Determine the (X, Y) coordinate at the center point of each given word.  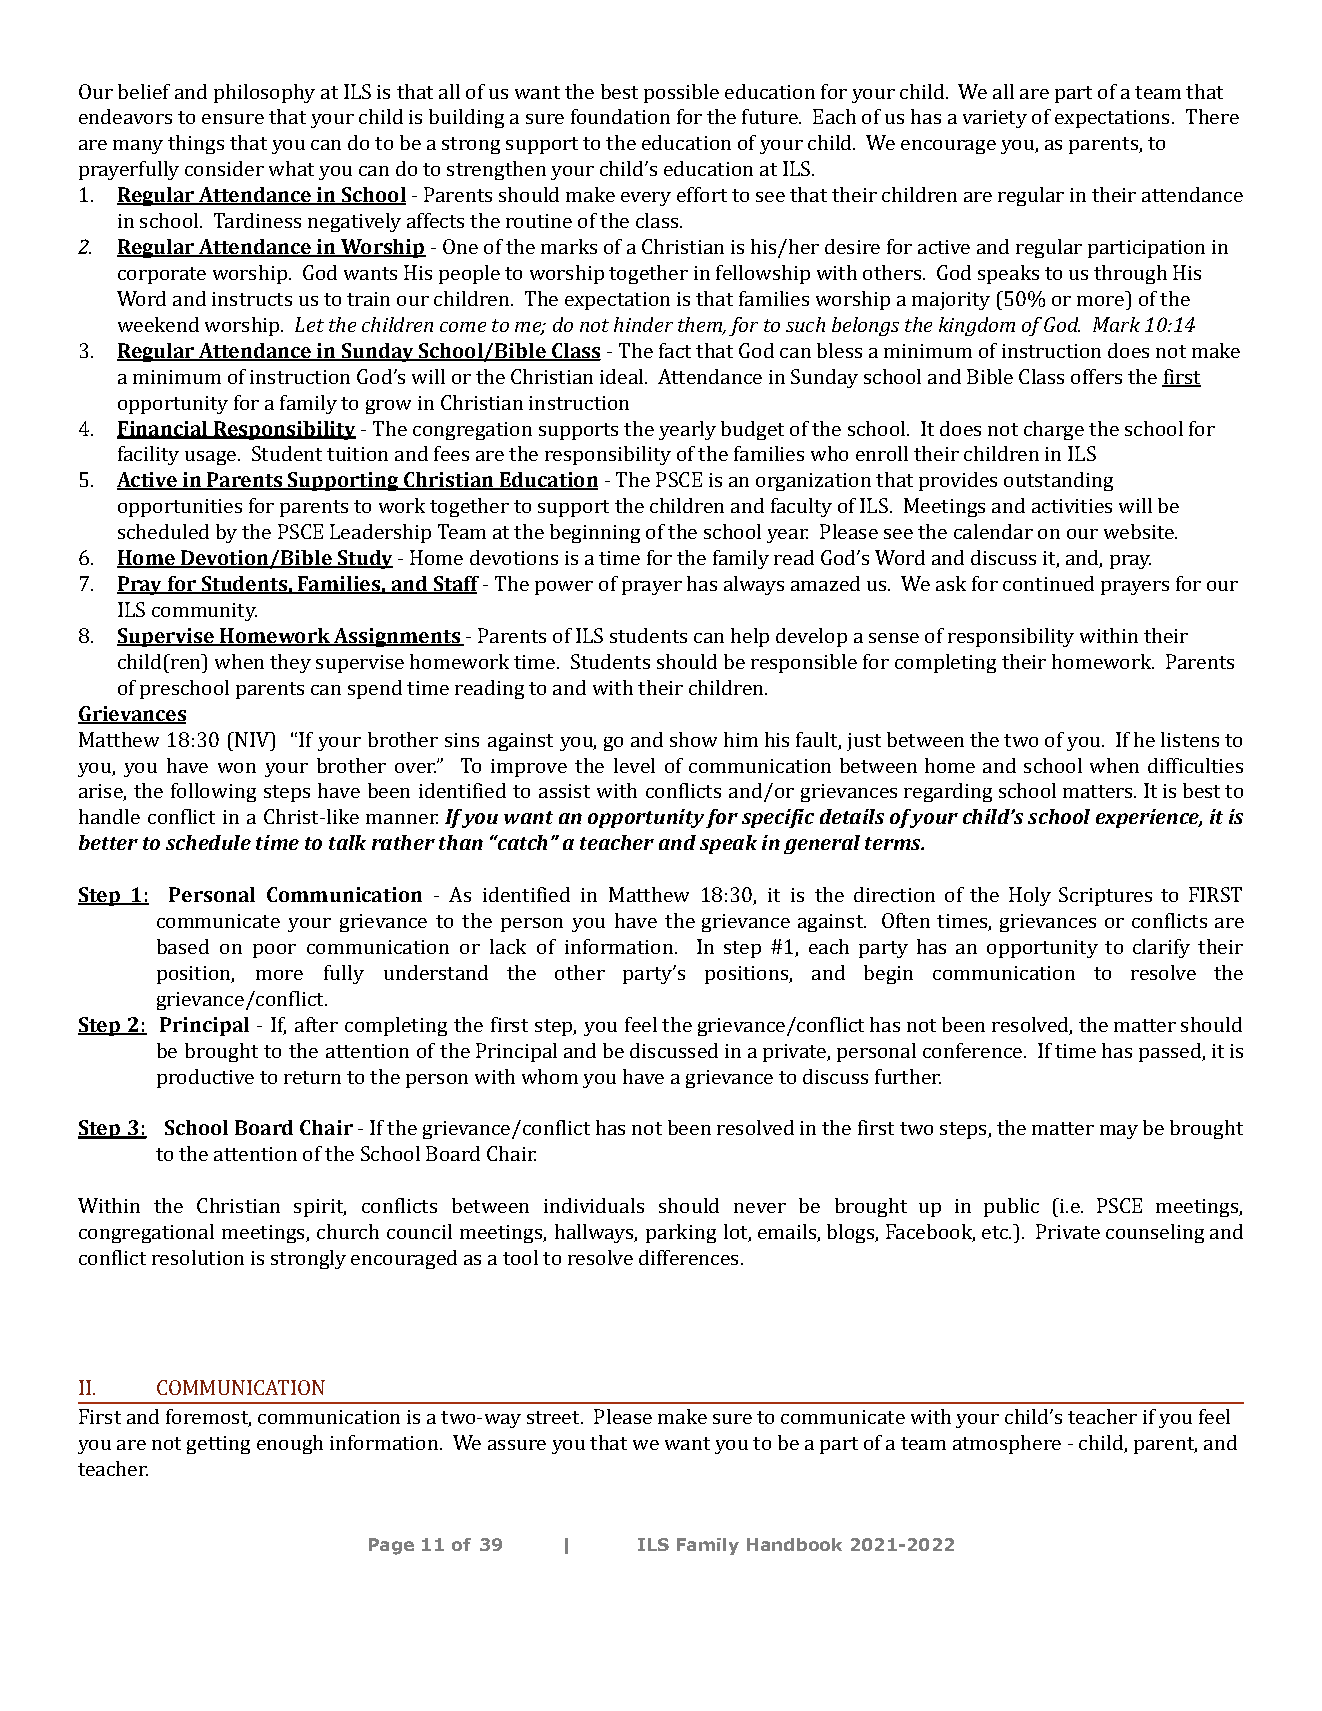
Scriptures (1105, 896)
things (196, 144)
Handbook (794, 1544)
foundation (620, 116)
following (213, 792)
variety (995, 119)
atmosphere (1007, 1444)
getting (218, 1445)
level (634, 765)
